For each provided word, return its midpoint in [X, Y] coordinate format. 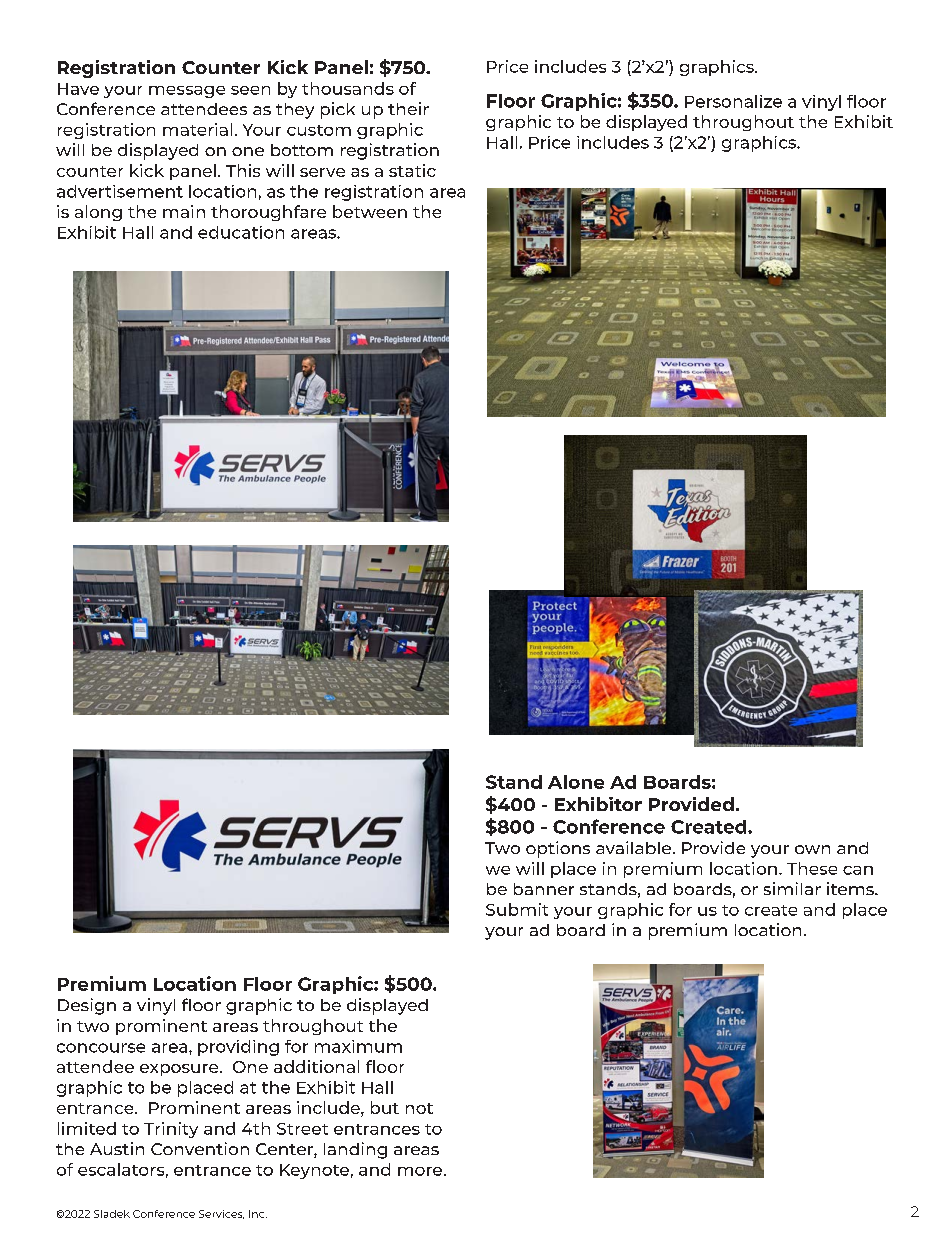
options [558, 849]
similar [792, 888]
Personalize [733, 101]
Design [87, 1006]
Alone [576, 782]
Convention [200, 1148]
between [370, 211]
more [421, 1171]
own [812, 849]
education [241, 232]
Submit [517, 909]
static [412, 170]
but [385, 1107]
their [408, 108]
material [197, 129]
